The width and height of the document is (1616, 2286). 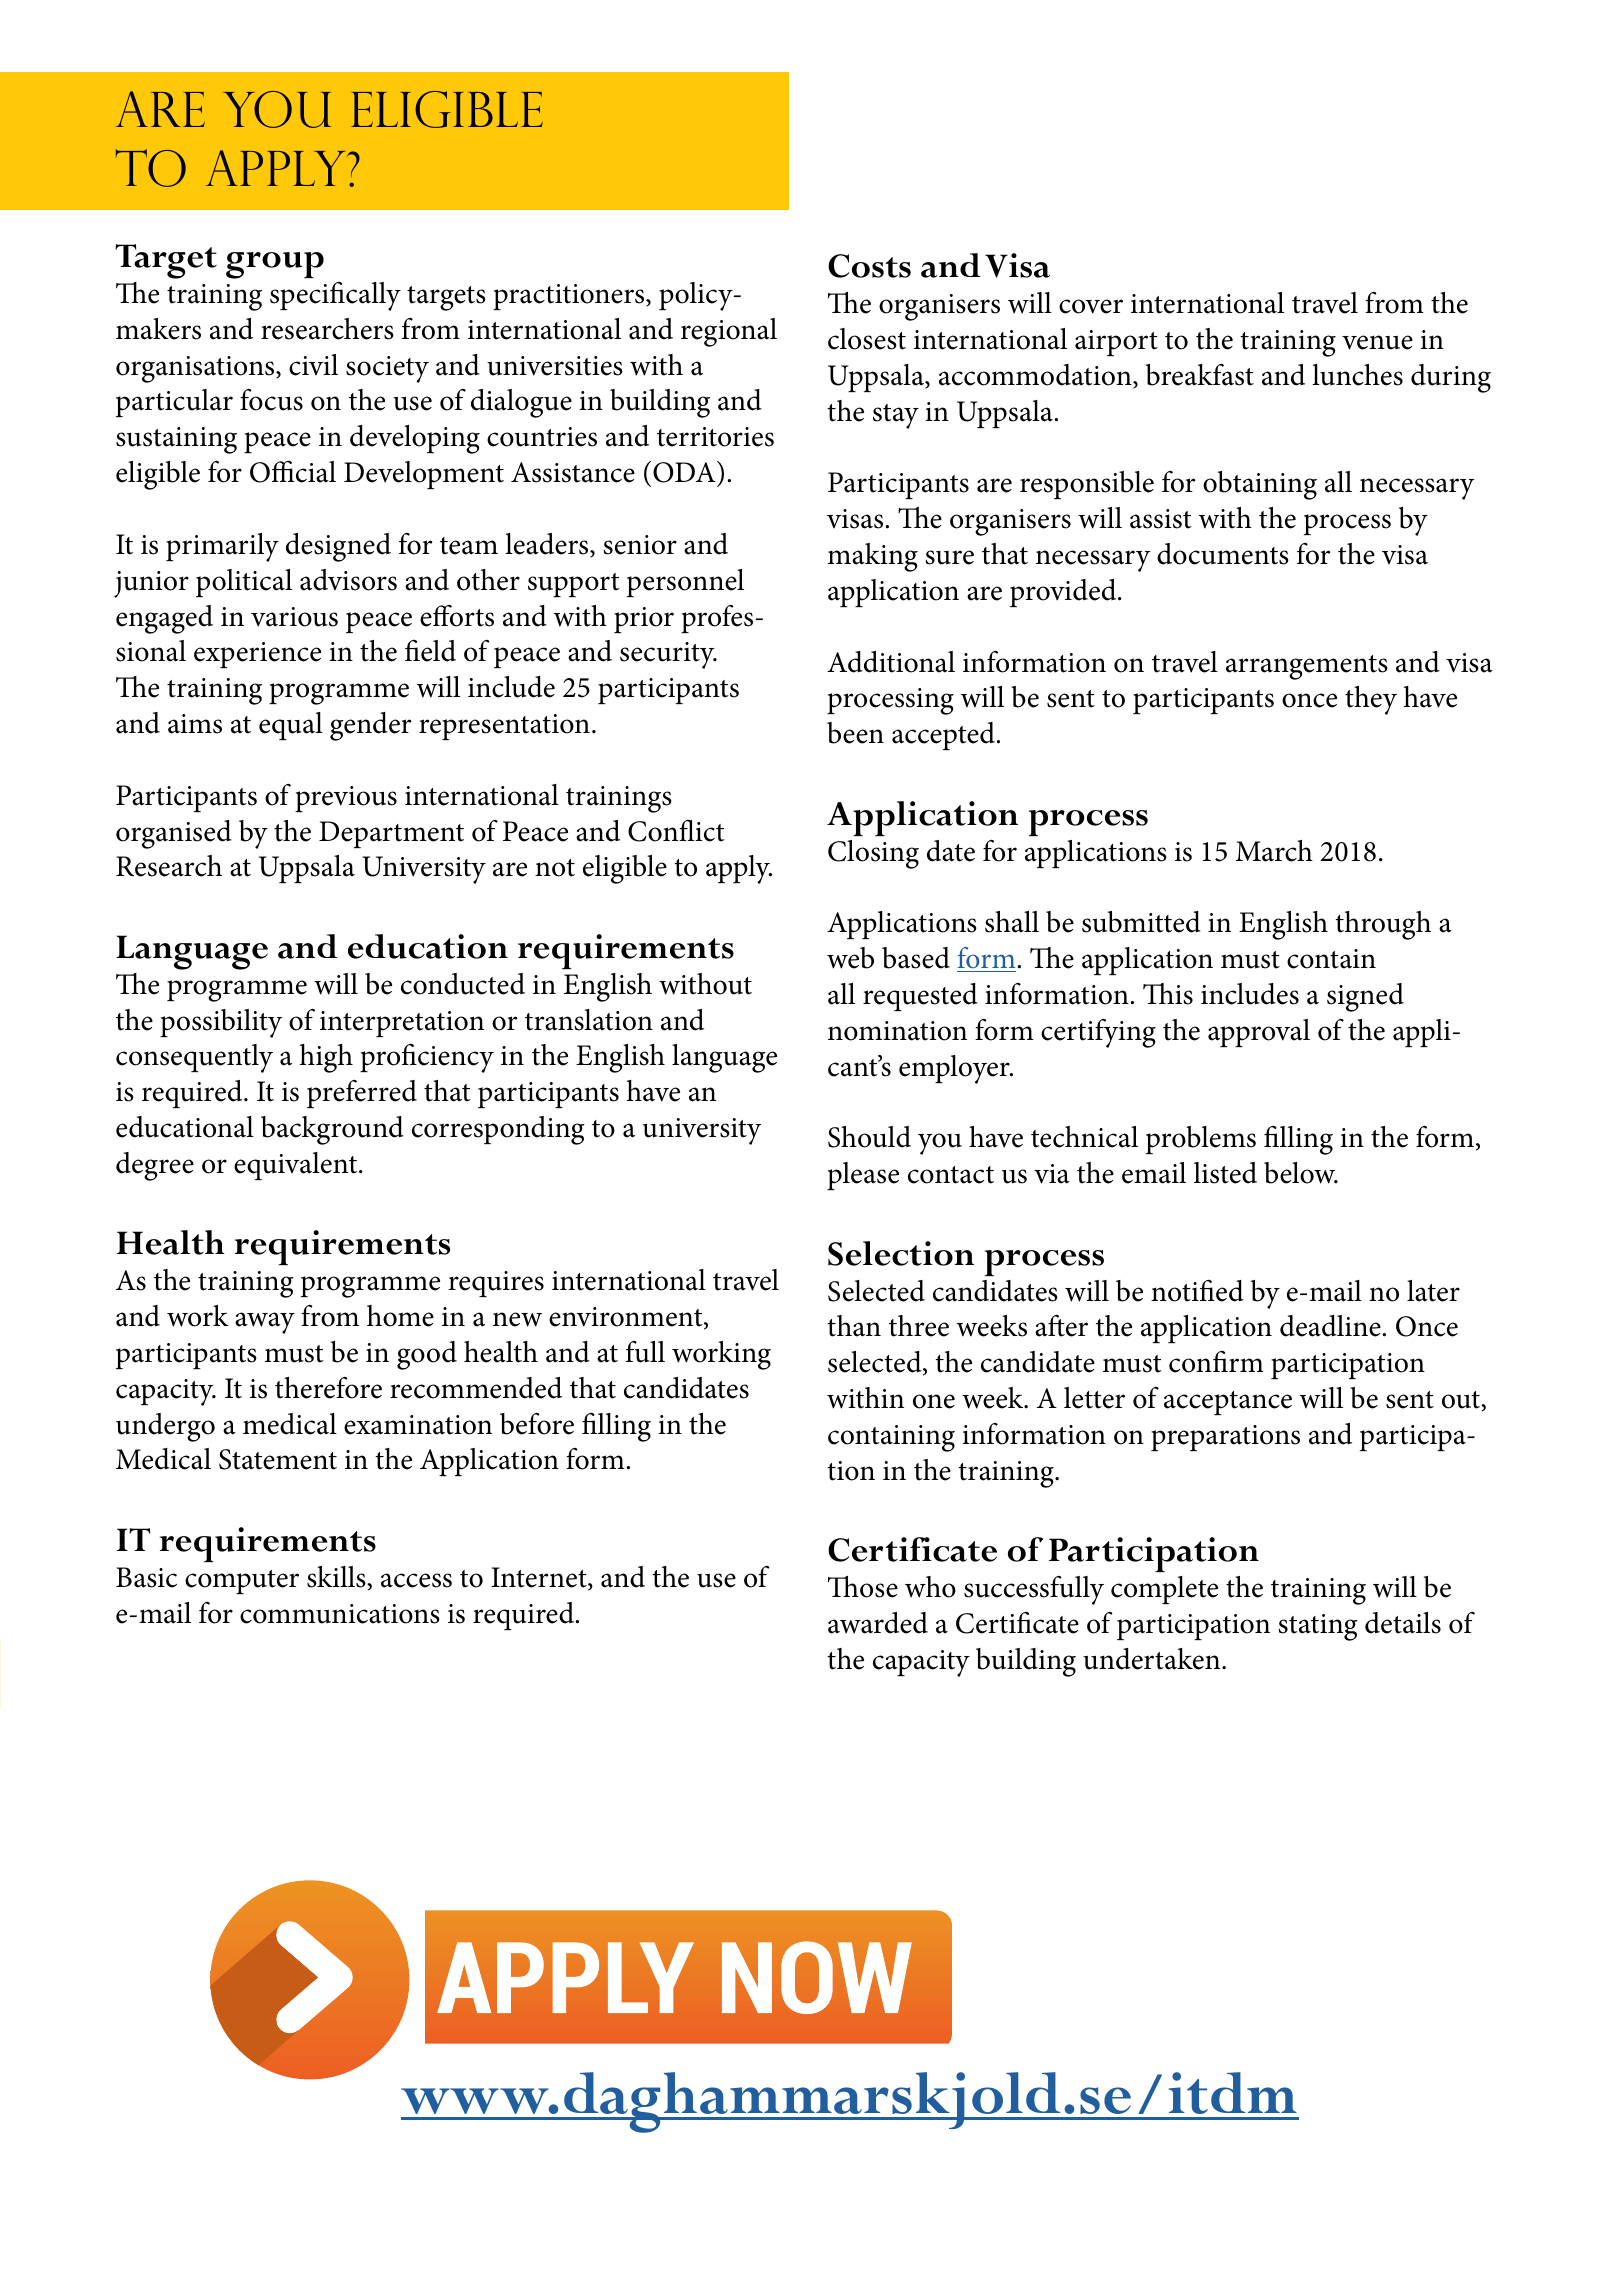 What do you see at coordinates (1301, 1173) in the document?
I see `below` at bounding box center [1301, 1173].
